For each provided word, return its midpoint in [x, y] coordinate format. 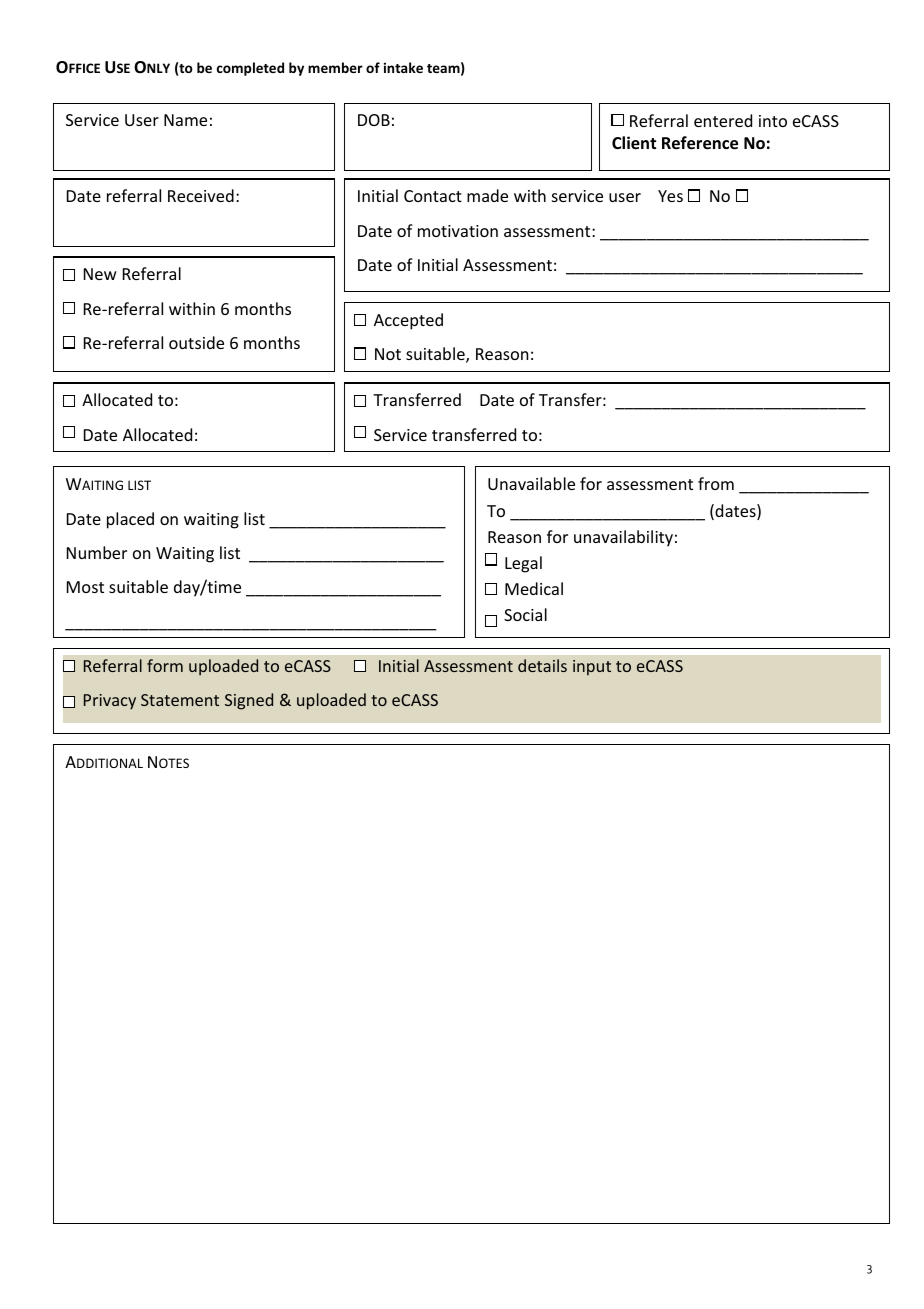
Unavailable [531, 483]
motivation [458, 231]
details [542, 665]
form [165, 665]
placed [130, 520]
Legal [523, 564]
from [716, 483]
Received [201, 195]
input [592, 668]
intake [403, 67]
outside [196, 342]
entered [723, 120]
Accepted [408, 321]
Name [185, 120]
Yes [670, 196]
